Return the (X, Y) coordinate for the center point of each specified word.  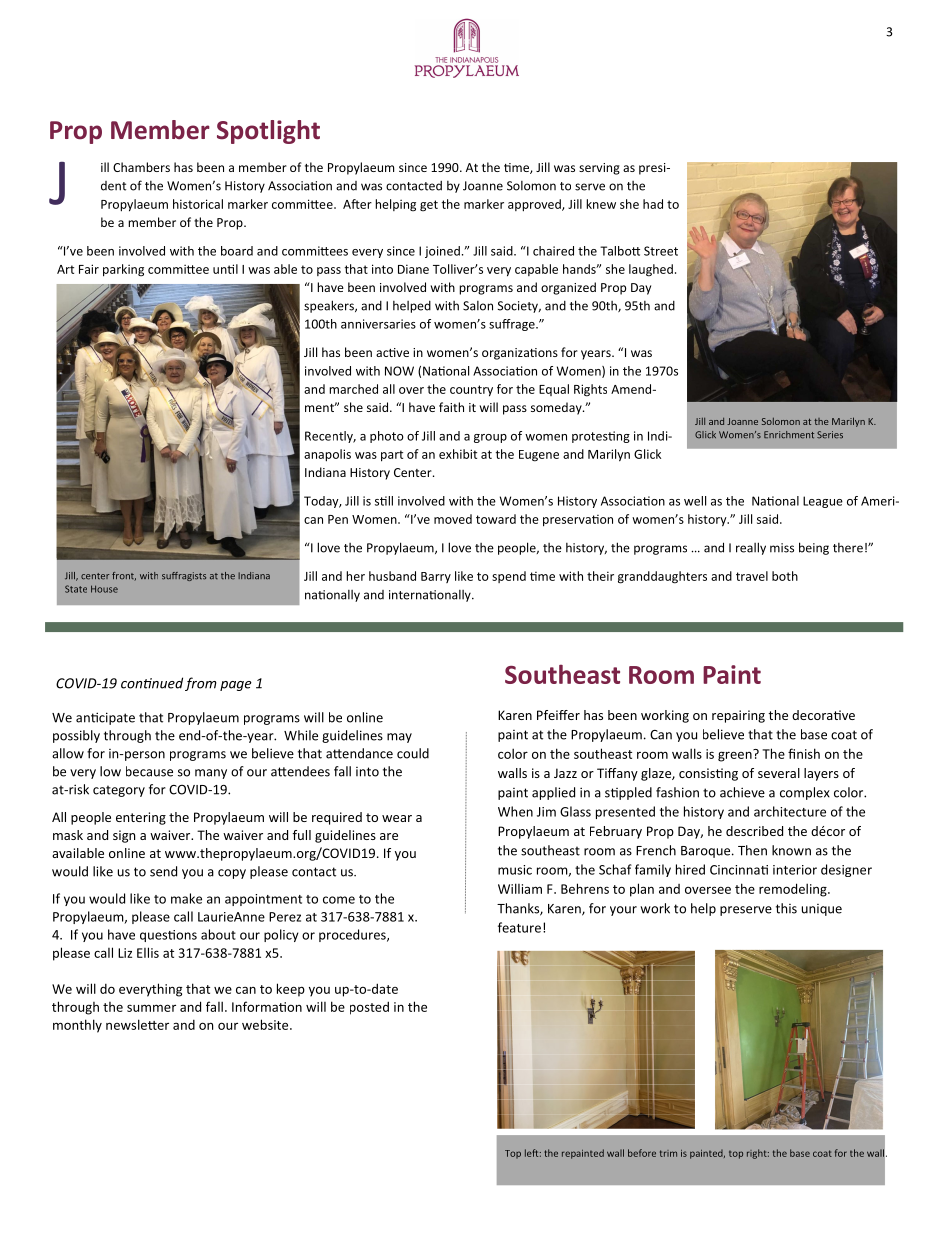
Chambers (141, 167)
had (653, 204)
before (642, 1153)
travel (752, 576)
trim (668, 1153)
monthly (77, 1026)
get (429, 206)
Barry (436, 577)
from (201, 684)
